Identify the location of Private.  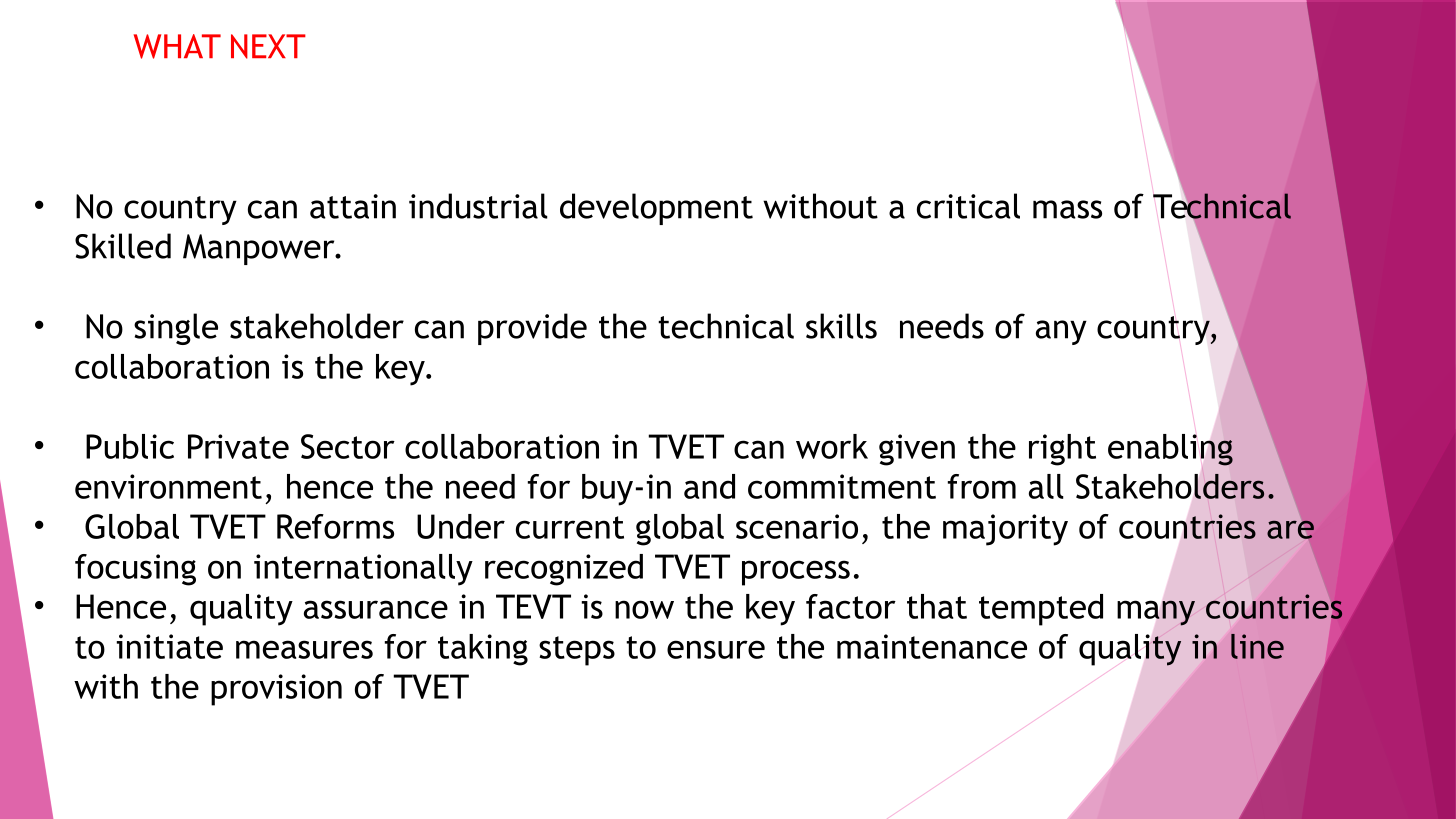
(238, 446).
